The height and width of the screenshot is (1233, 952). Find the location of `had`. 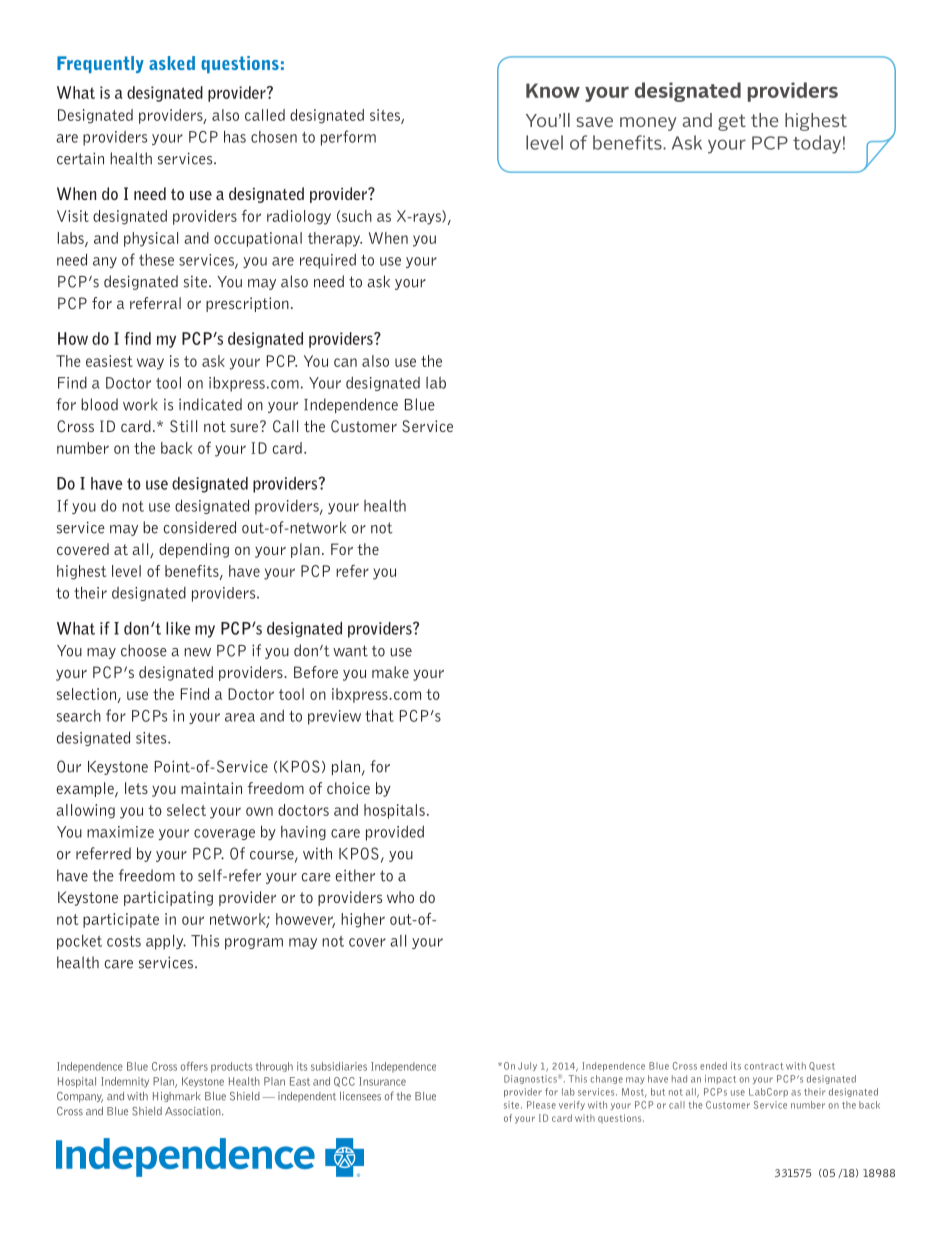

had is located at coordinates (679, 1079).
